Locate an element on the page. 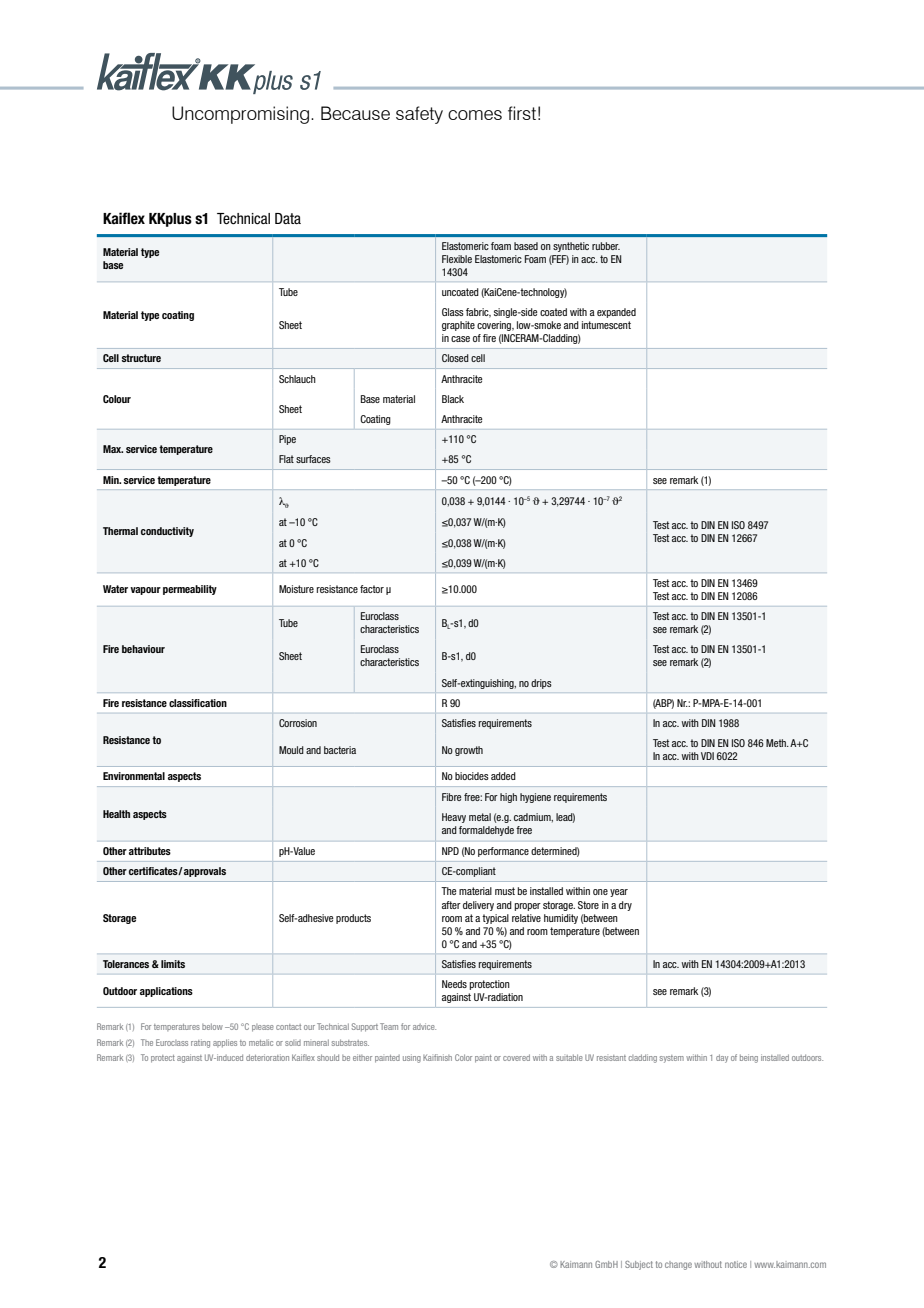 The width and height of the page is (924, 1308). factor is located at coordinates (372, 589).
